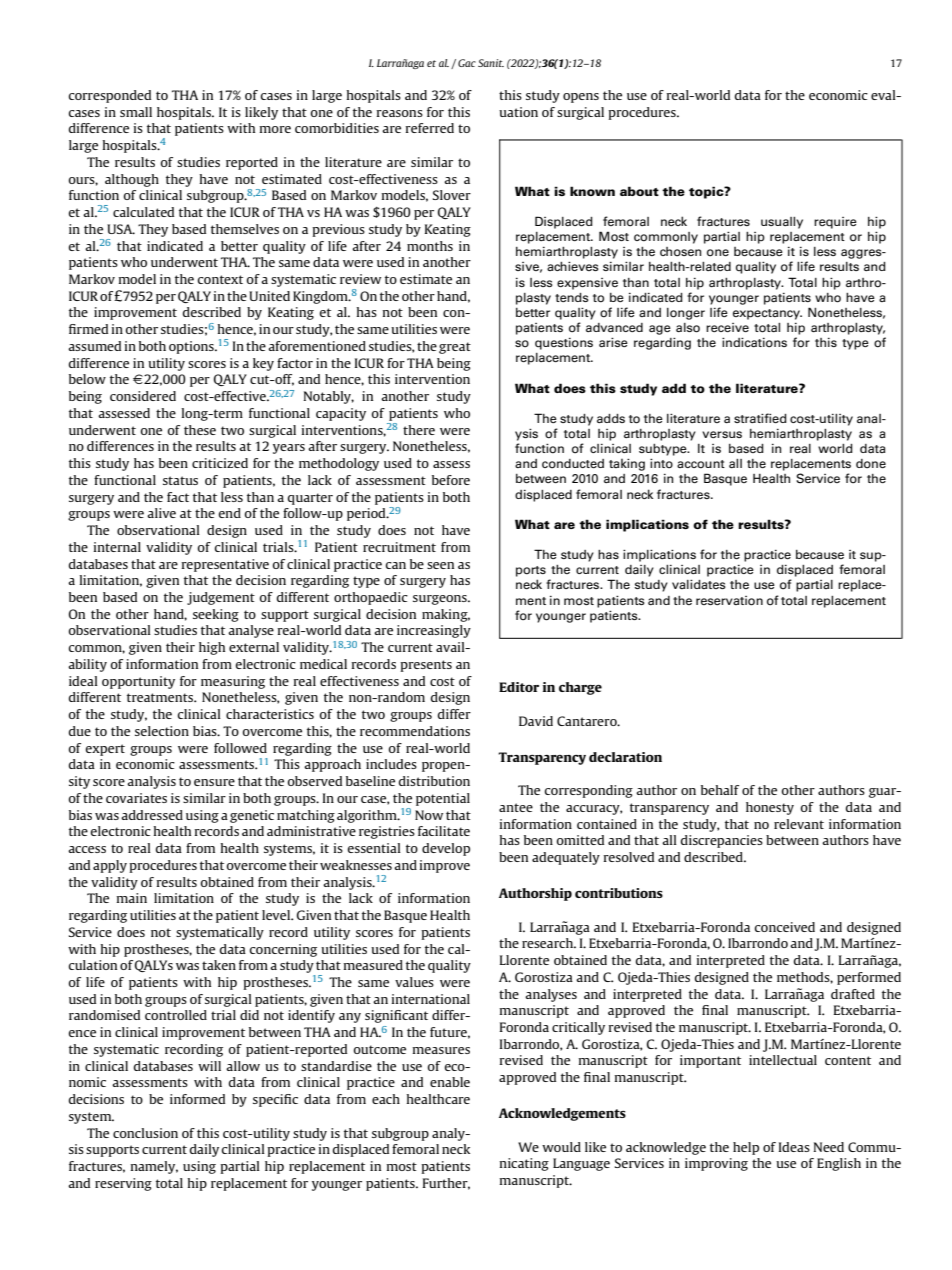 This image has height=1270, width=952. What do you see at coordinates (770, 808) in the image?
I see `honesty` at bounding box center [770, 808].
